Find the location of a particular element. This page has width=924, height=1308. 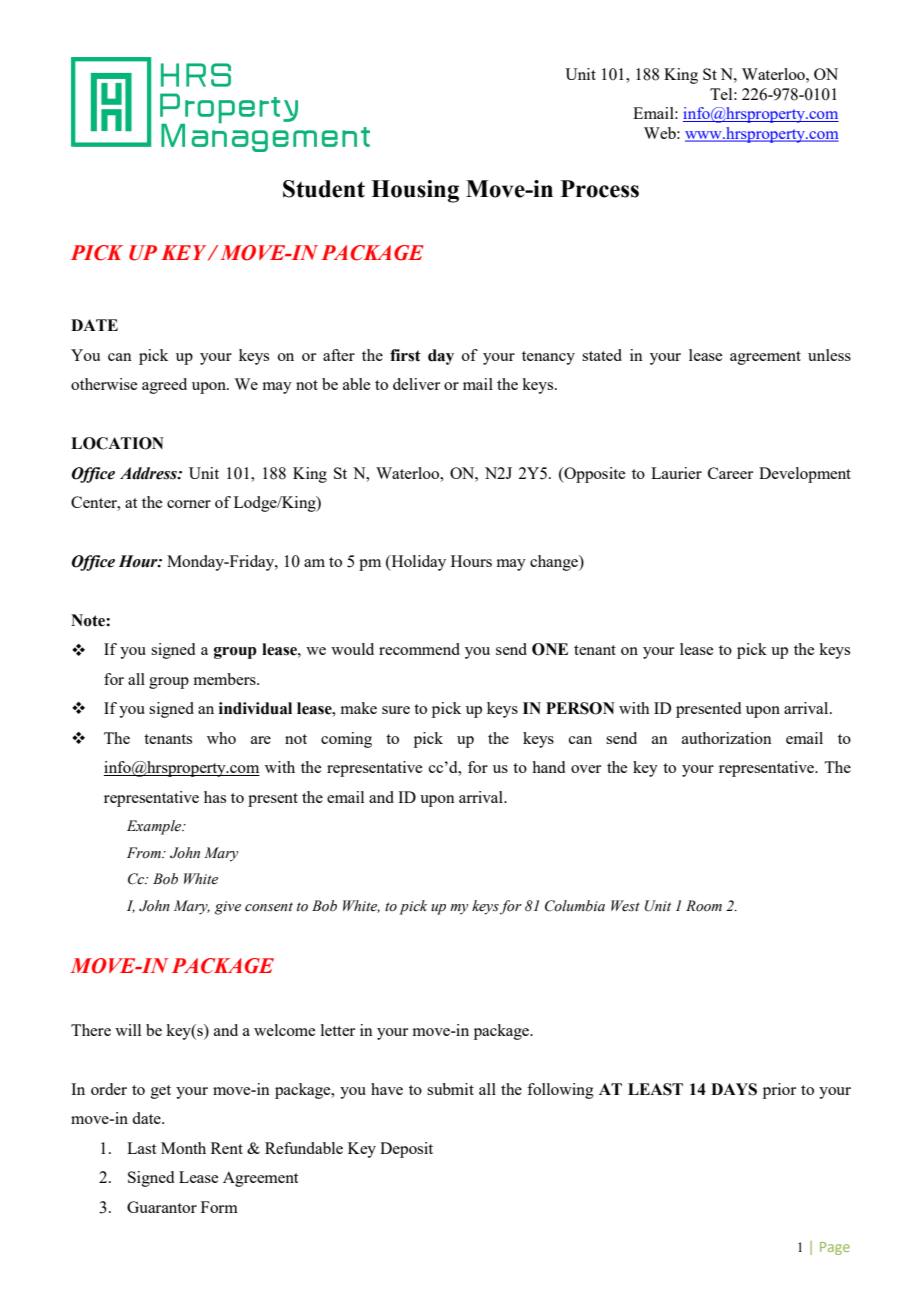

Housing is located at coordinates (415, 191).
